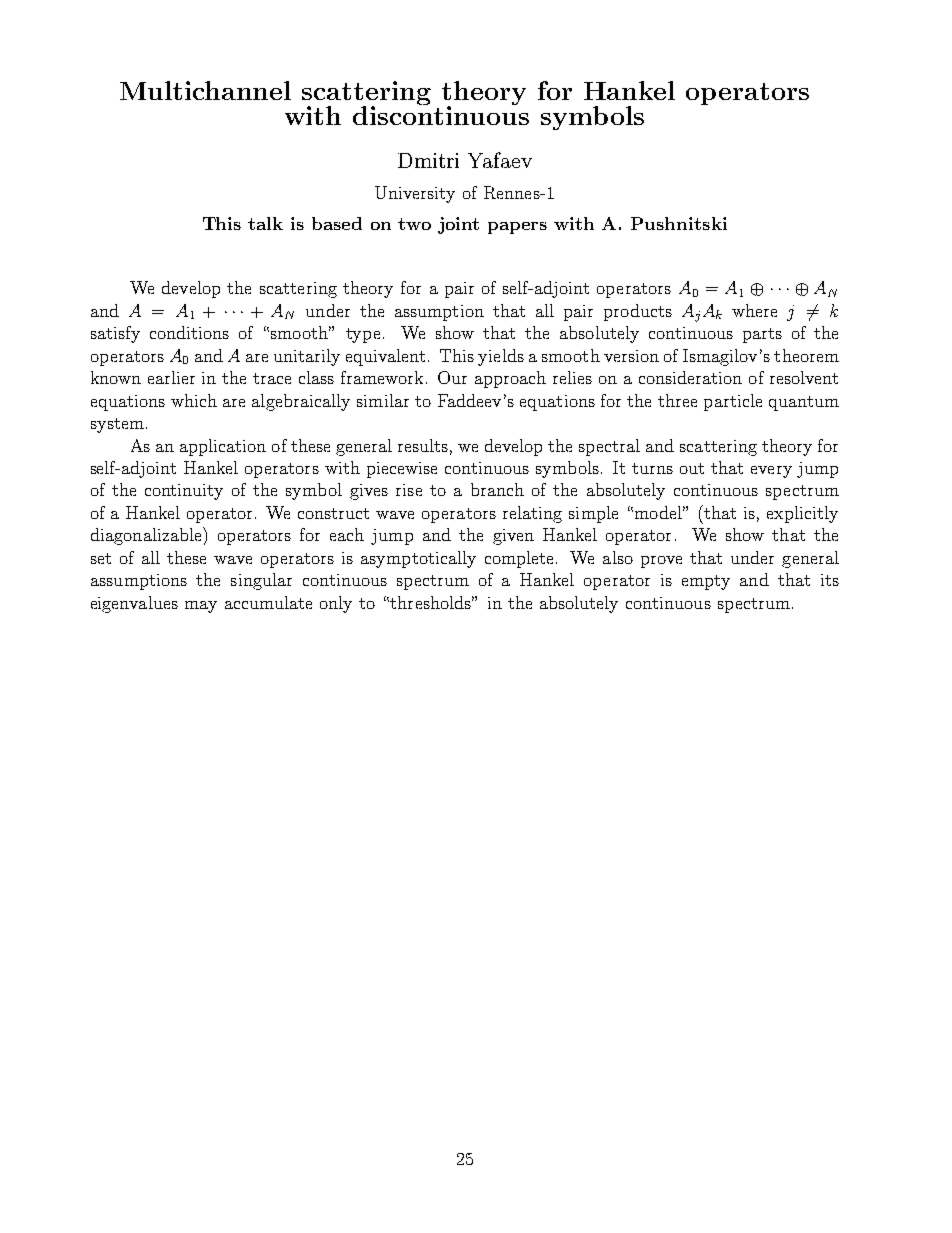  Describe the element at coordinates (733, 402) in the screenshot. I see `particle` at that location.
